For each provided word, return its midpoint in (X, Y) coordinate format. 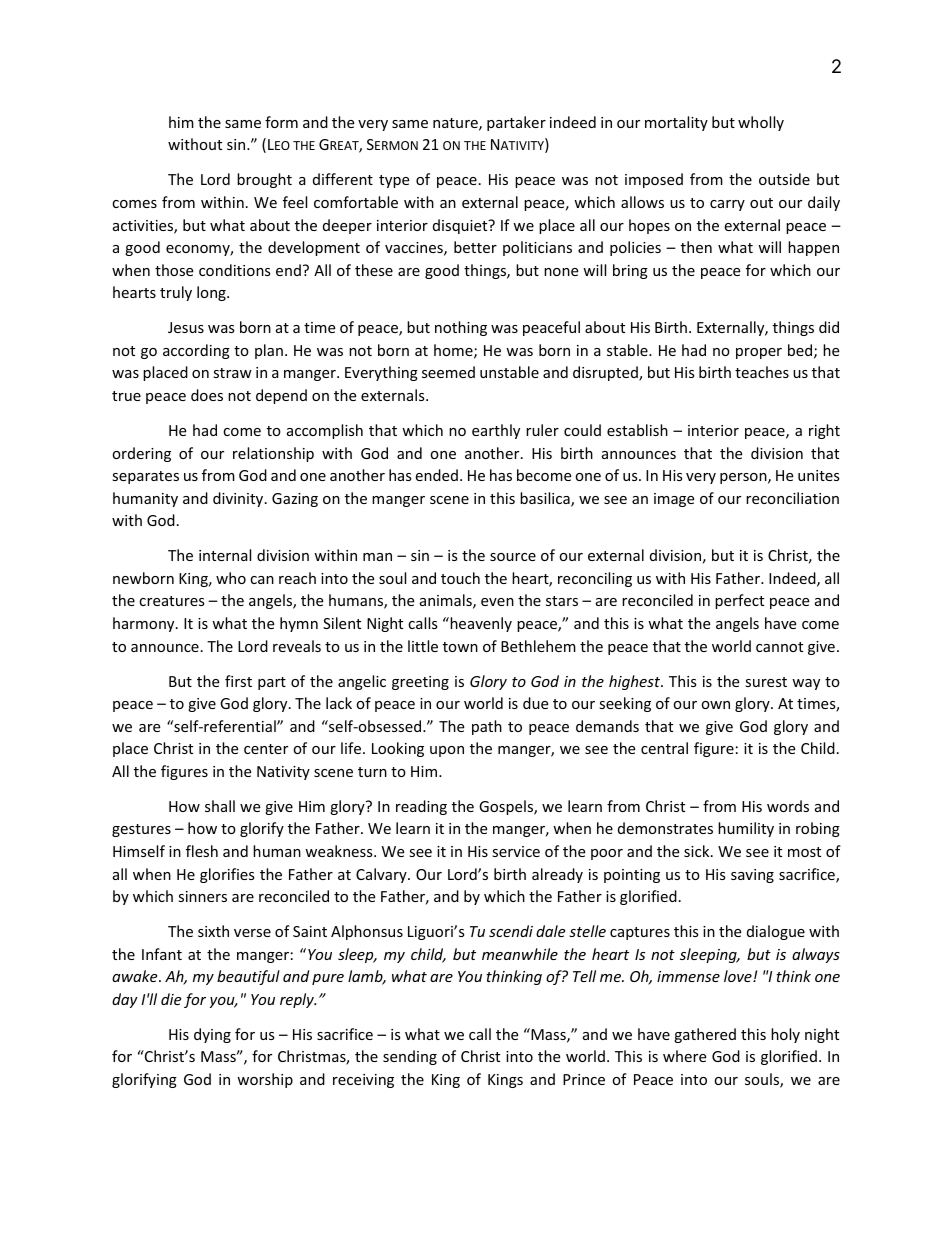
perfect (739, 601)
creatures (172, 601)
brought (264, 180)
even (497, 602)
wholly (761, 123)
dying (212, 1035)
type (394, 181)
